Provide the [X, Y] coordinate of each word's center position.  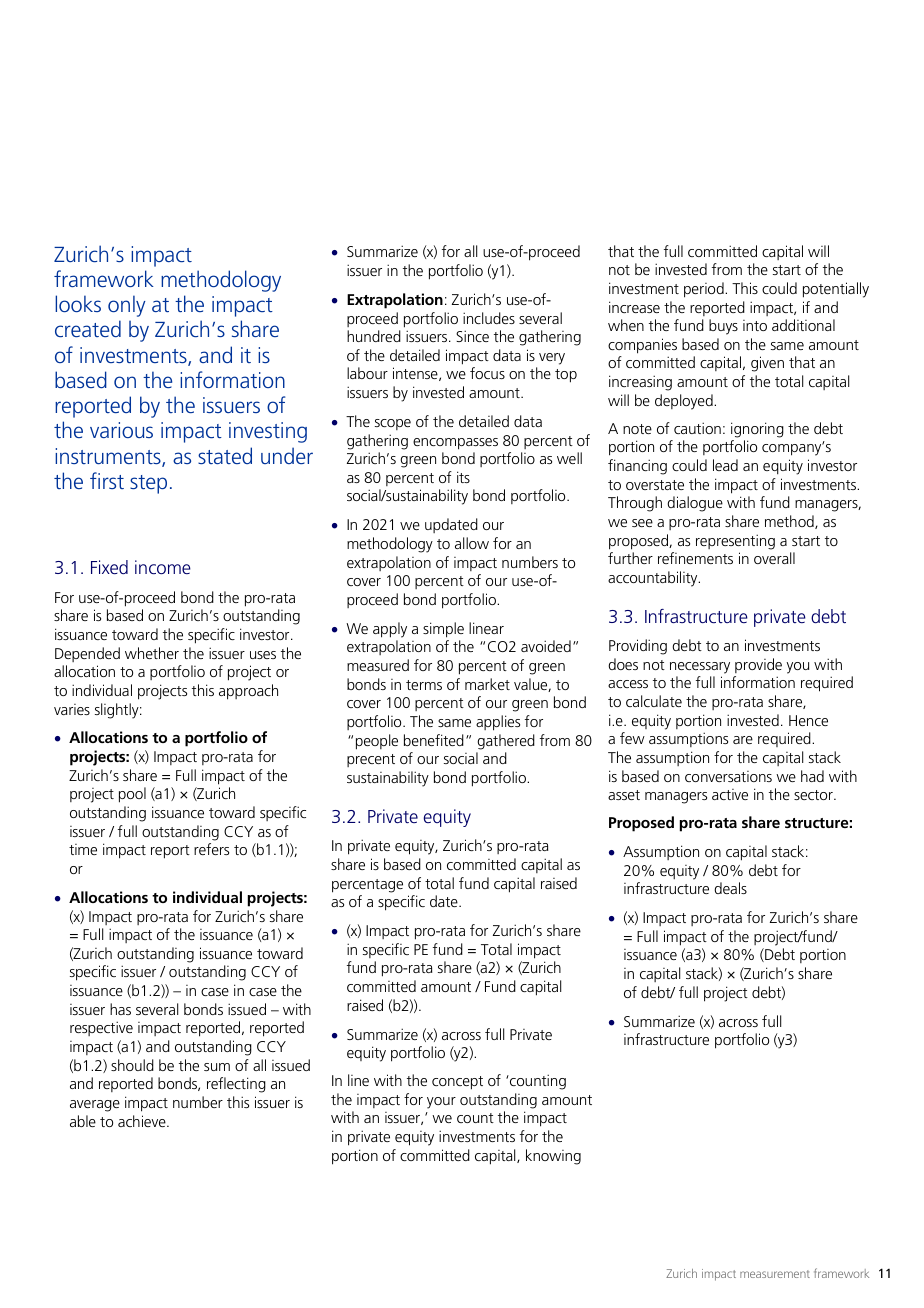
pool [132, 795]
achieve [143, 1121]
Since [472, 336]
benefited [434, 740]
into [755, 325]
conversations [728, 776]
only [127, 306]
